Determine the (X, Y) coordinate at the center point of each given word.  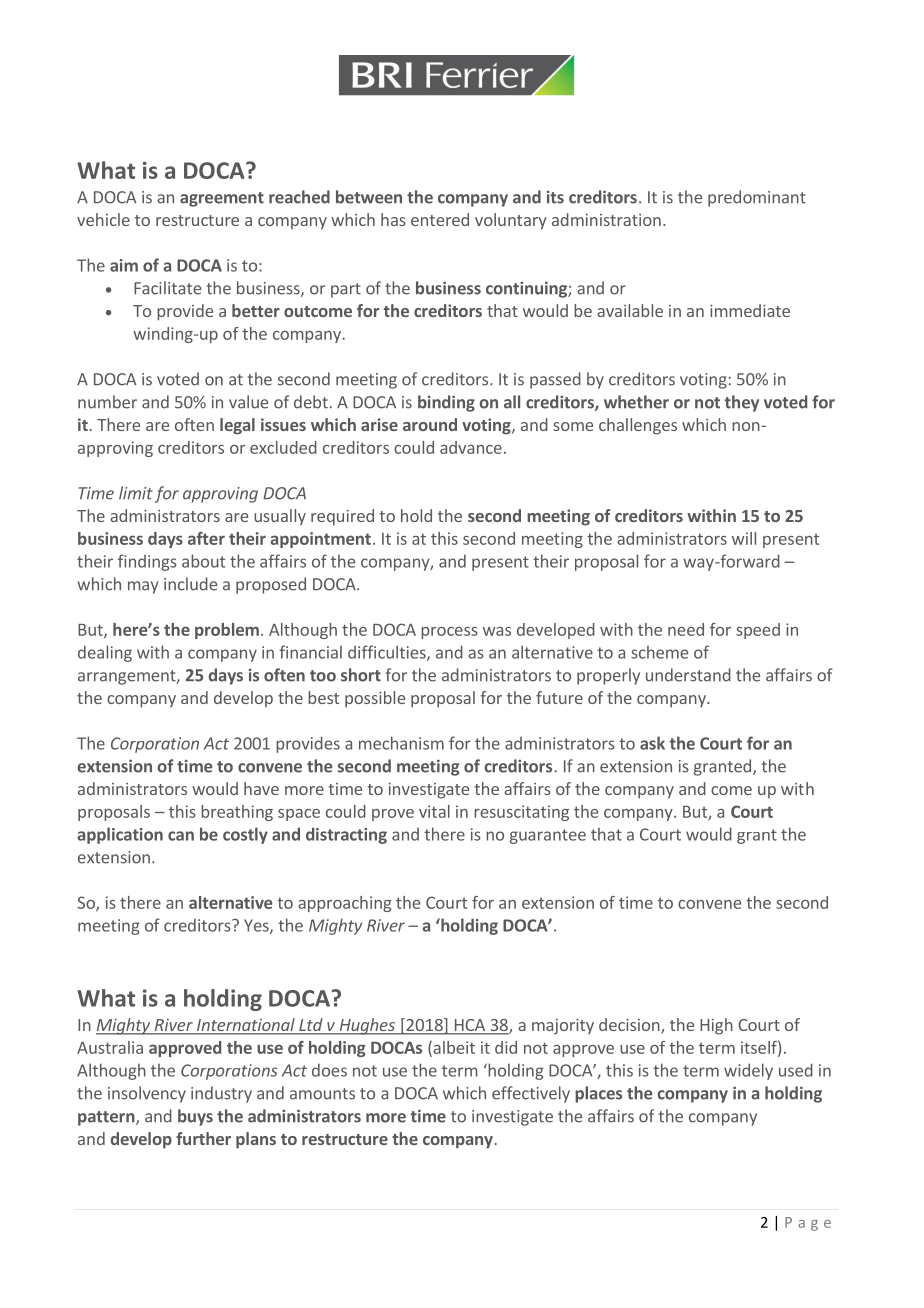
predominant (757, 198)
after (206, 538)
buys (195, 1117)
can (181, 836)
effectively (531, 1094)
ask (652, 743)
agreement (222, 199)
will (744, 538)
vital (434, 811)
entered (440, 219)
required (342, 517)
